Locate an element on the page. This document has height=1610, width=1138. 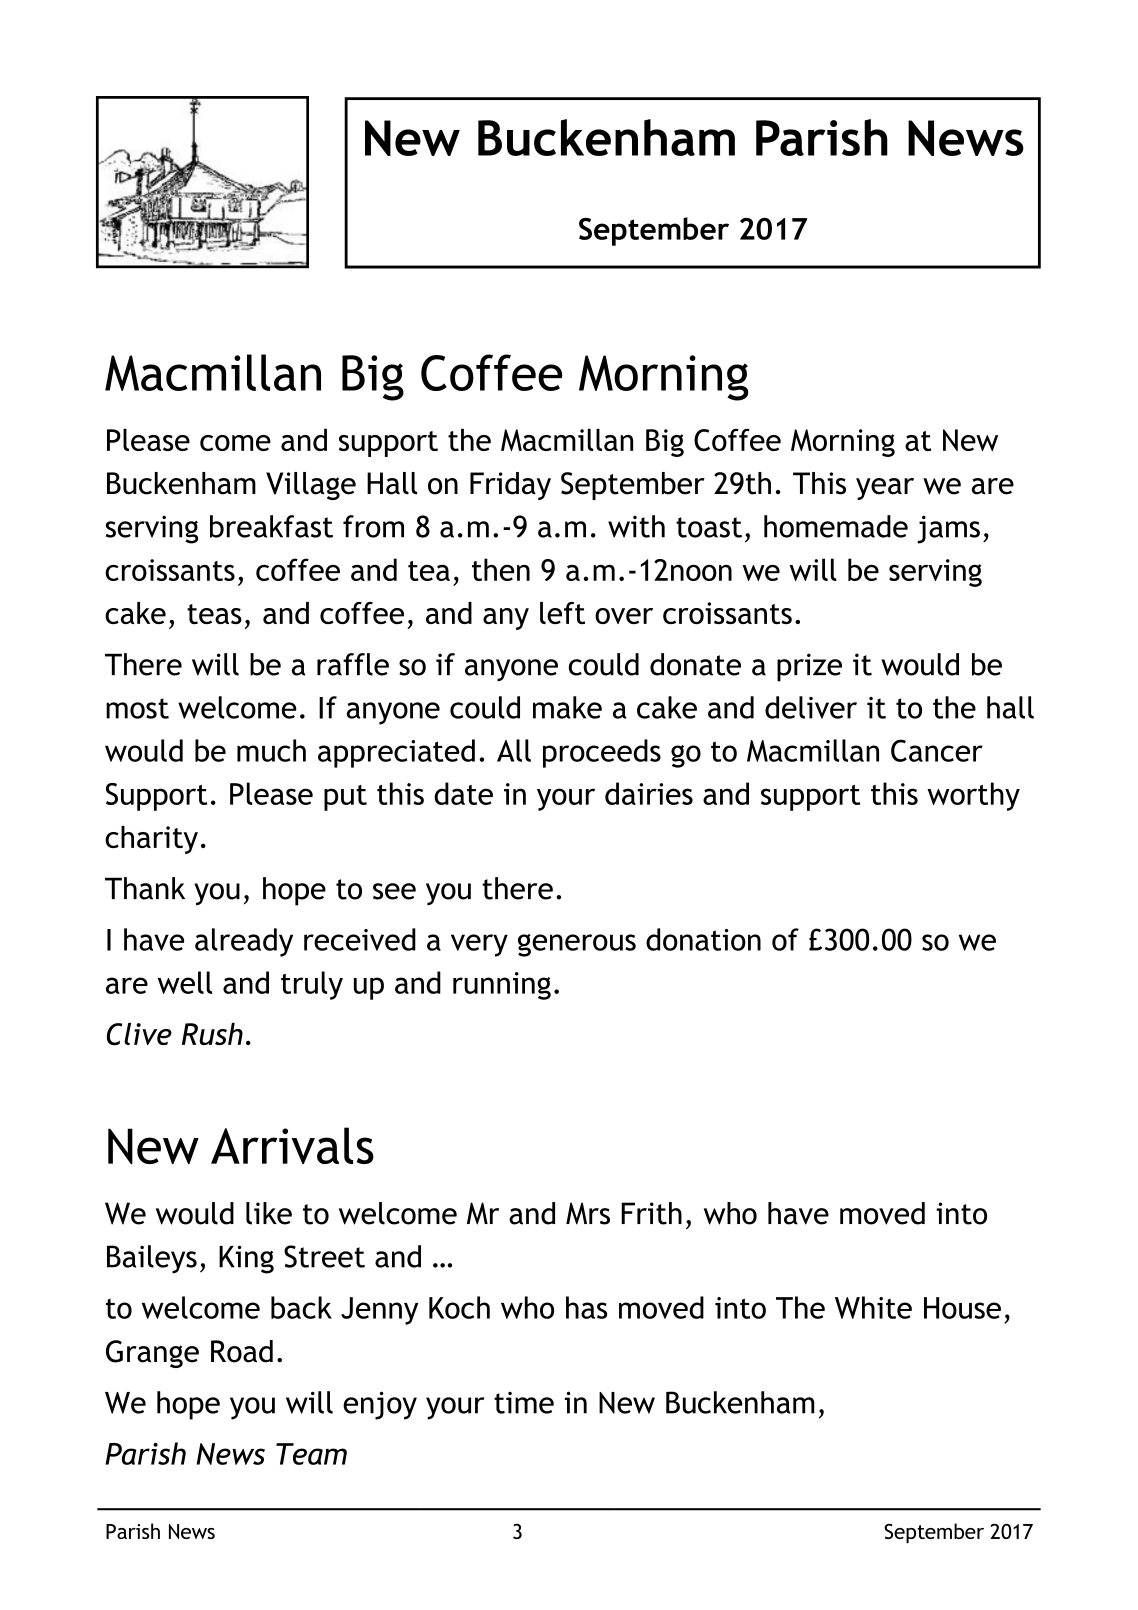
generous is located at coordinates (577, 945).
